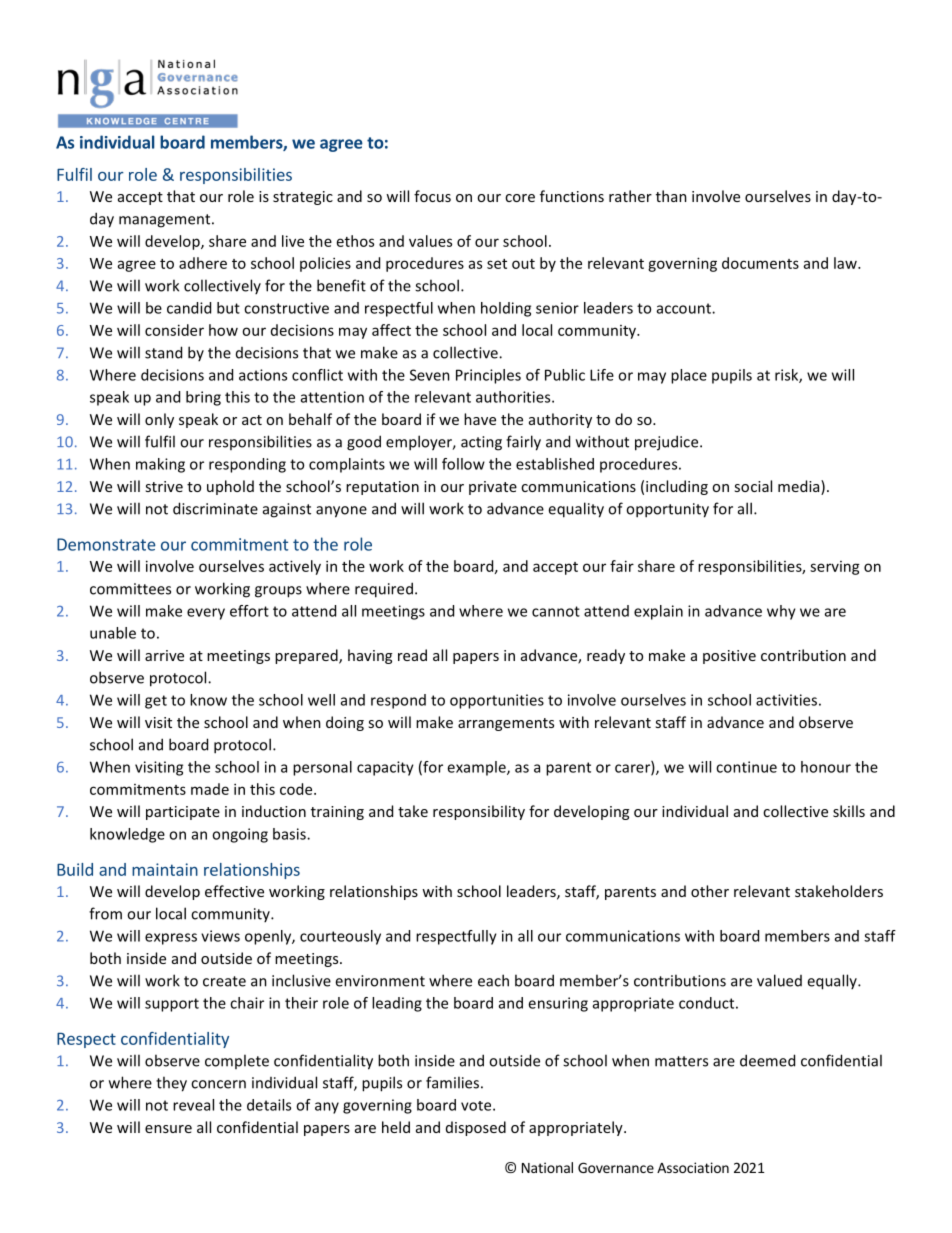  What do you see at coordinates (430, 241) in the screenshot?
I see `values` at bounding box center [430, 241].
